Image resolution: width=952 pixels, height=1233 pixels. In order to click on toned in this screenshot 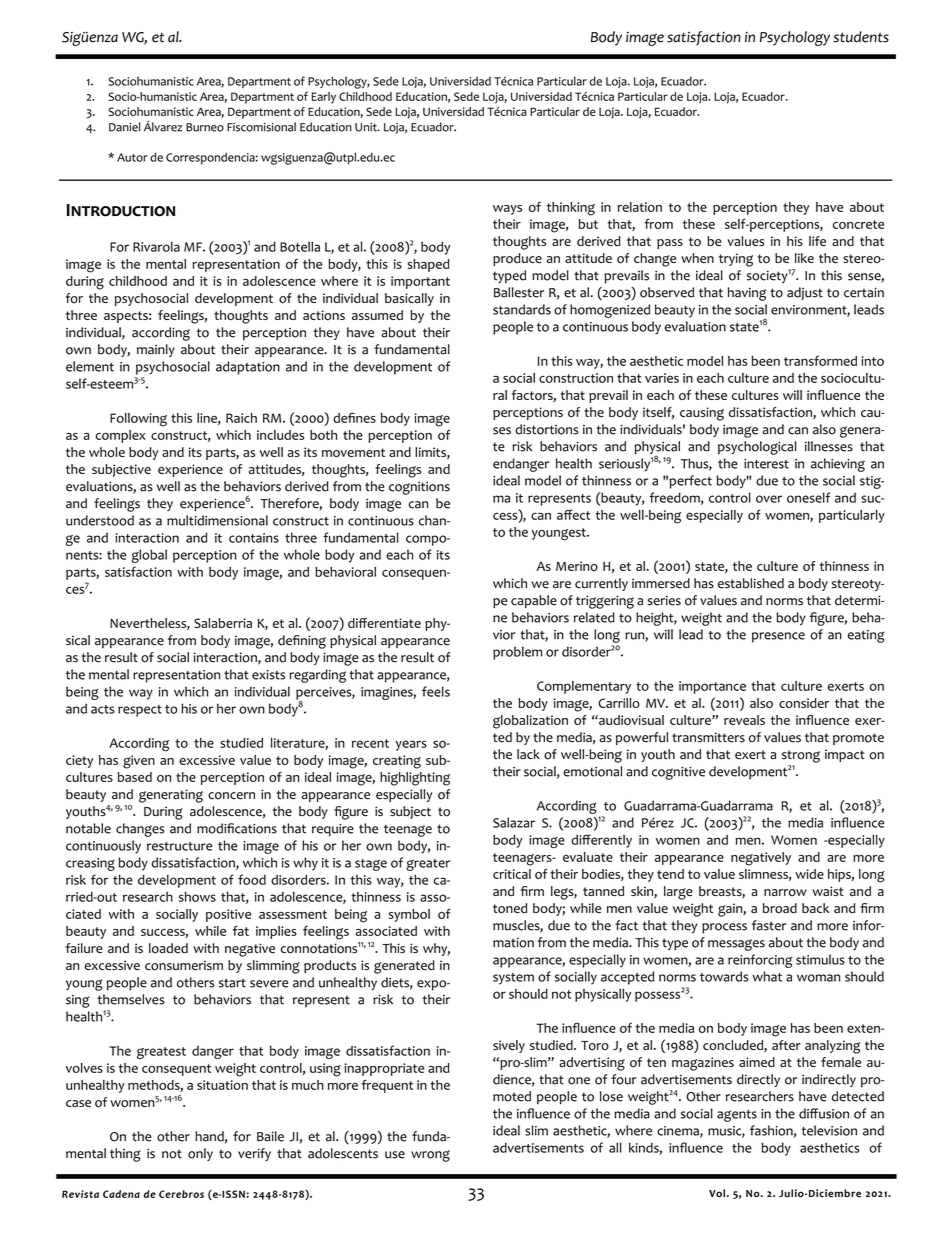, I will do `click(510, 908)`.
